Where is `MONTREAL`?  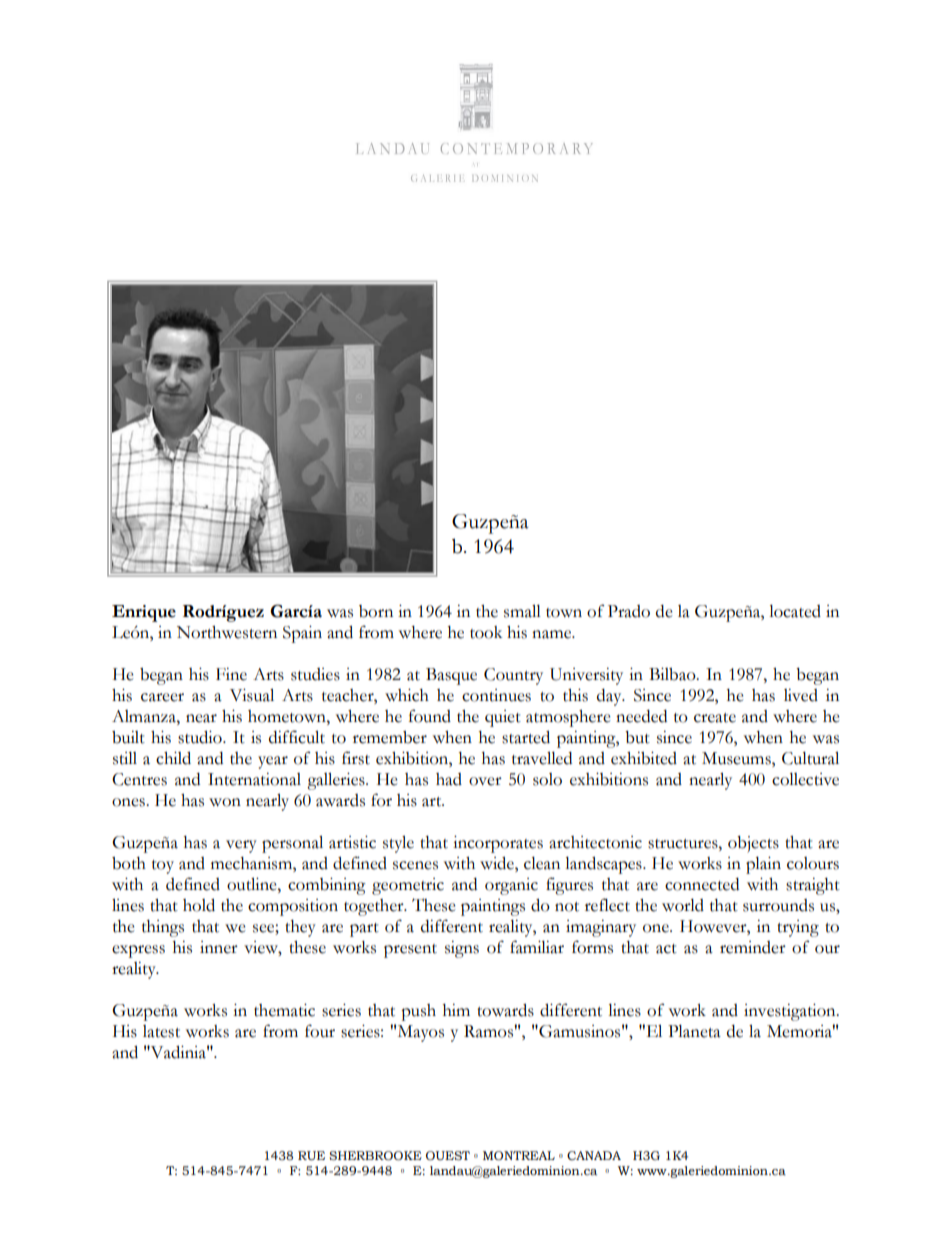
MONTREAL is located at coordinates (519, 1156).
